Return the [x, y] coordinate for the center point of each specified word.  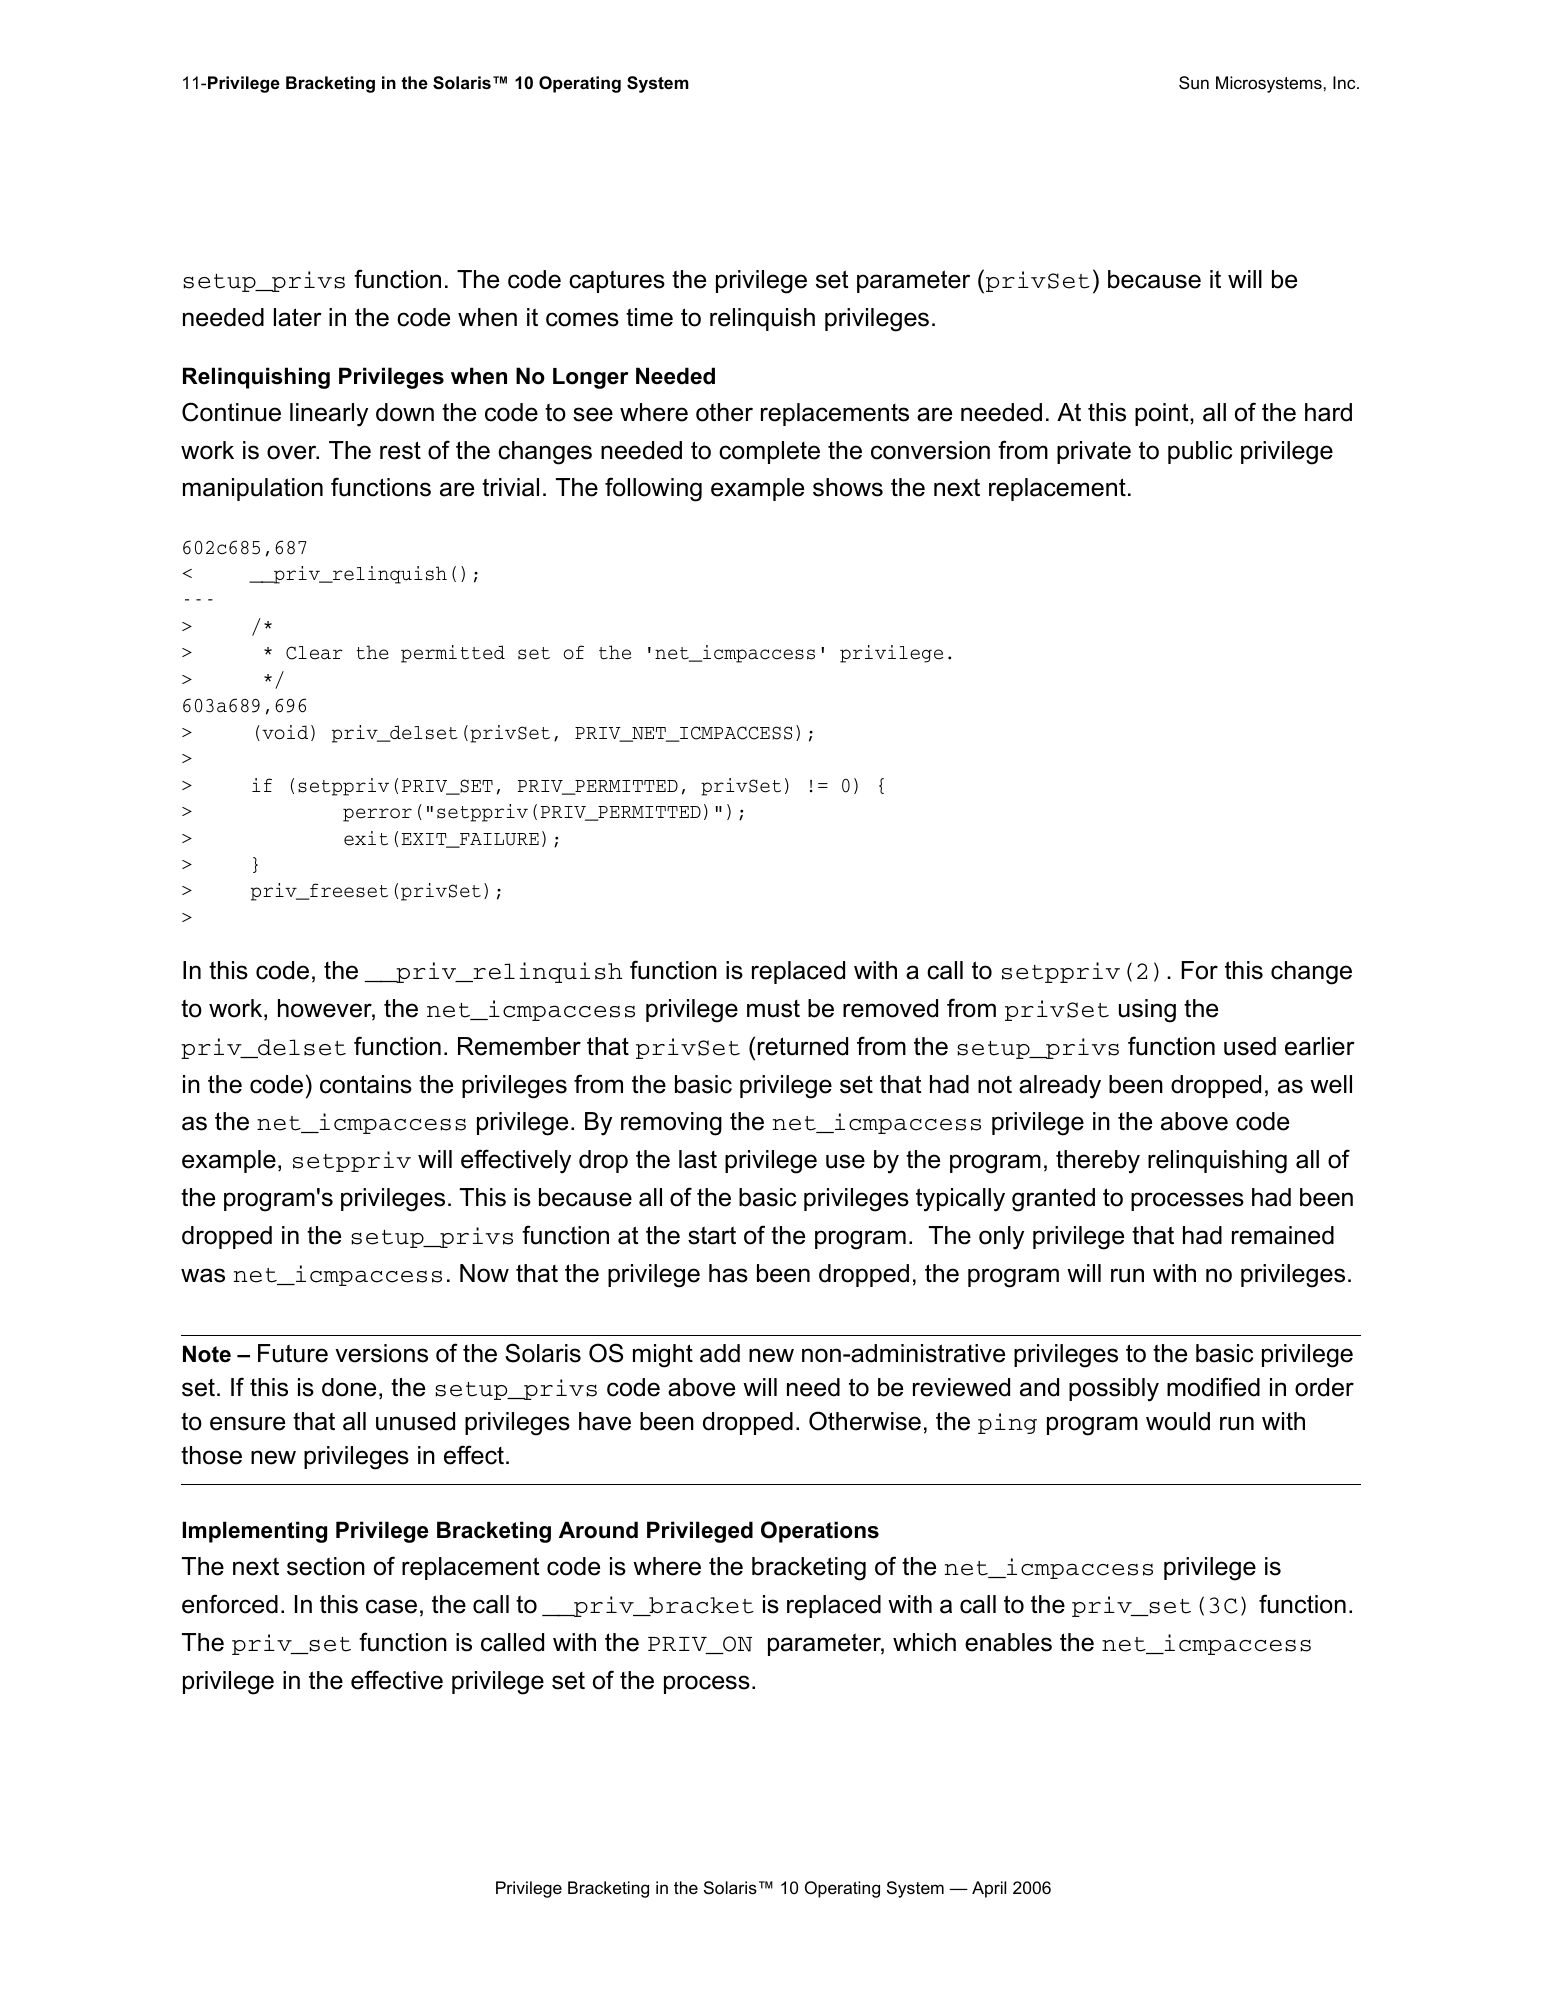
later [298, 317]
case [391, 1606]
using [1147, 1011]
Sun [1194, 83]
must [773, 1009]
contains [366, 1084]
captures [617, 281]
